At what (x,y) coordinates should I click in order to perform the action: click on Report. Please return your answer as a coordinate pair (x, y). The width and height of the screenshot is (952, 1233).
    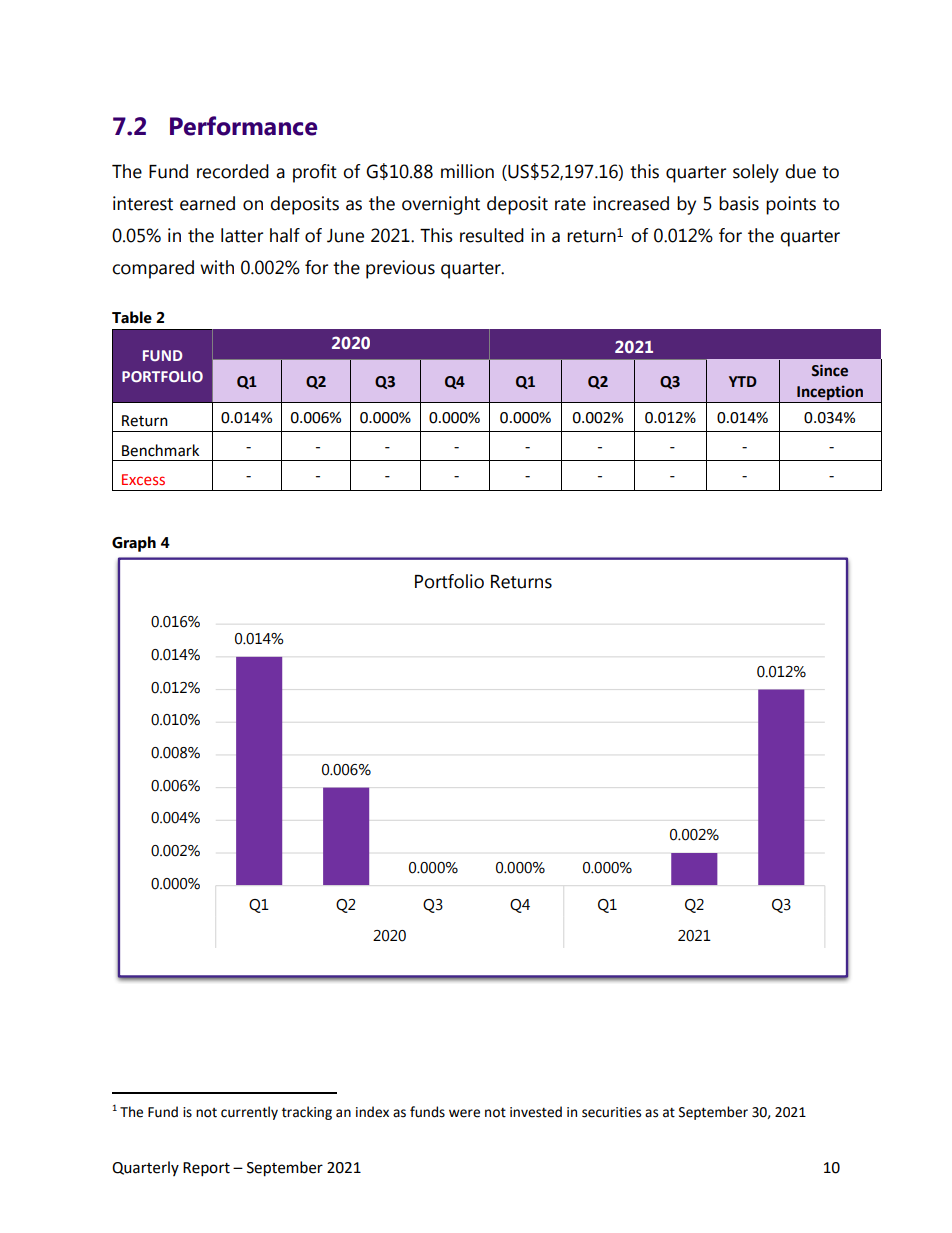
    Looking at the image, I should click on (206, 1169).
